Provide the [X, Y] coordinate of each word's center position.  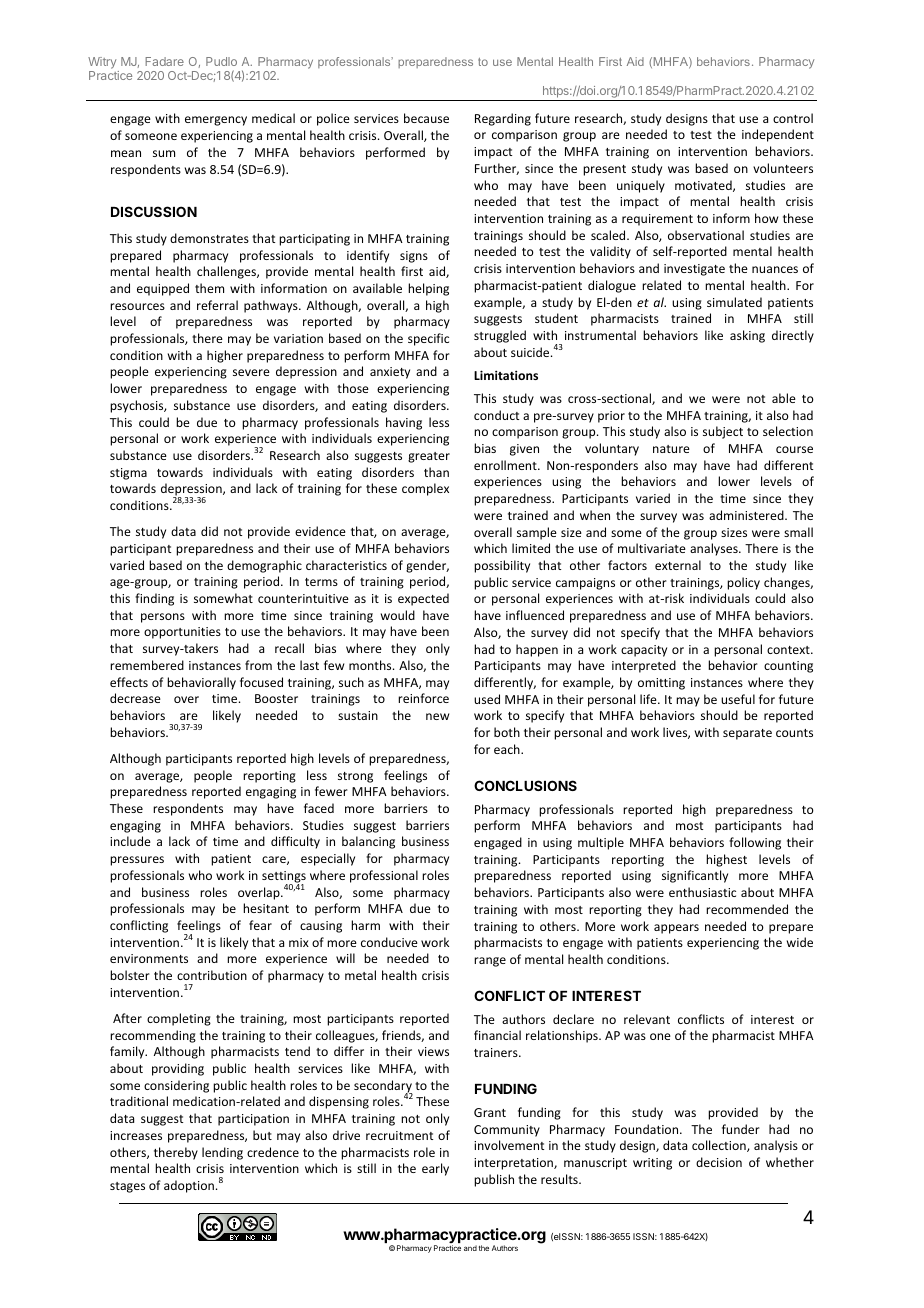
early [435, 1169]
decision [719, 1162]
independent [778, 135]
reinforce [423, 698]
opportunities [182, 633]
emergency [216, 121]
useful [738, 699]
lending [222, 1153]
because [426, 118]
